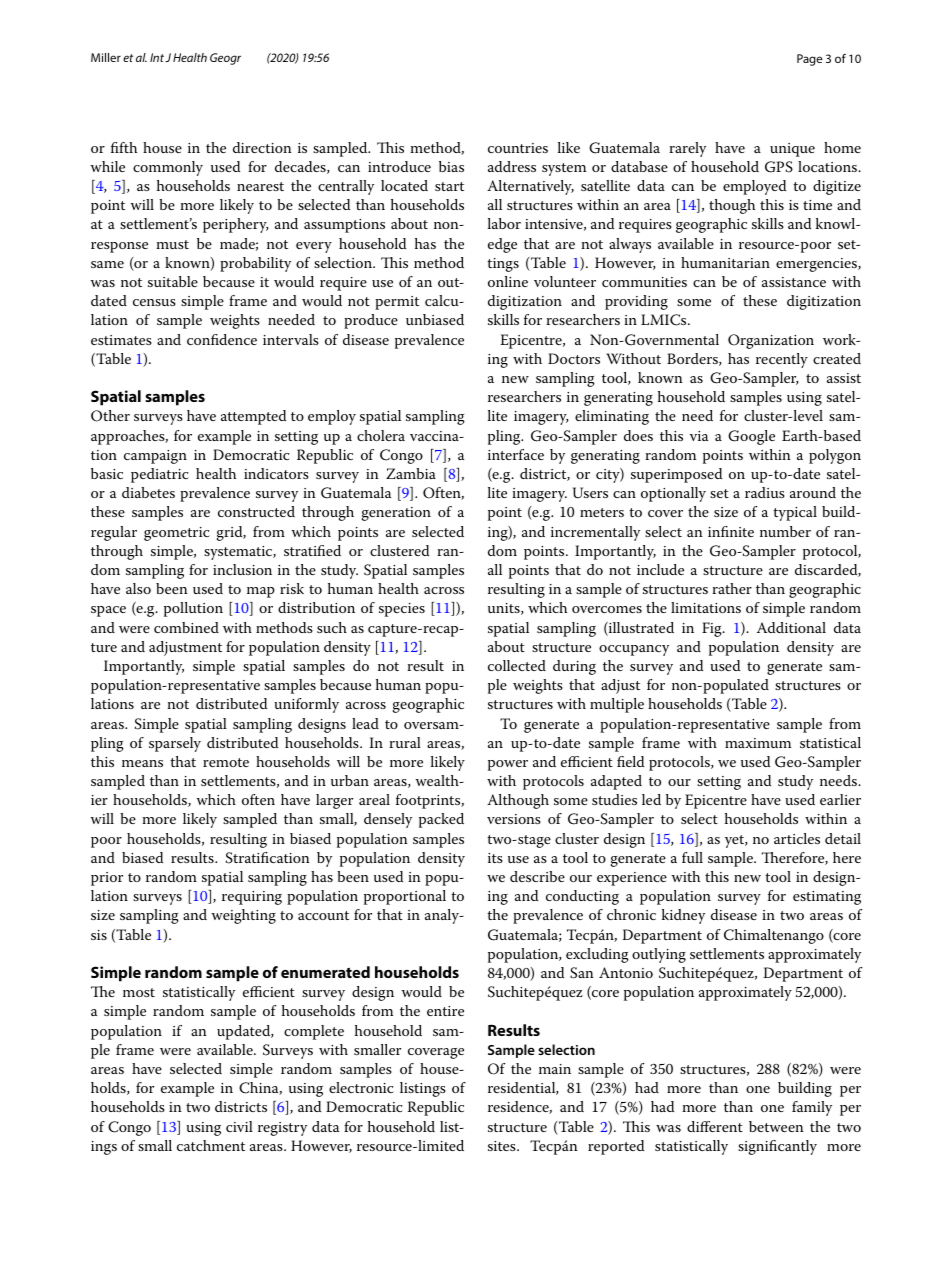  I want to click on combined, so click(186, 627).
